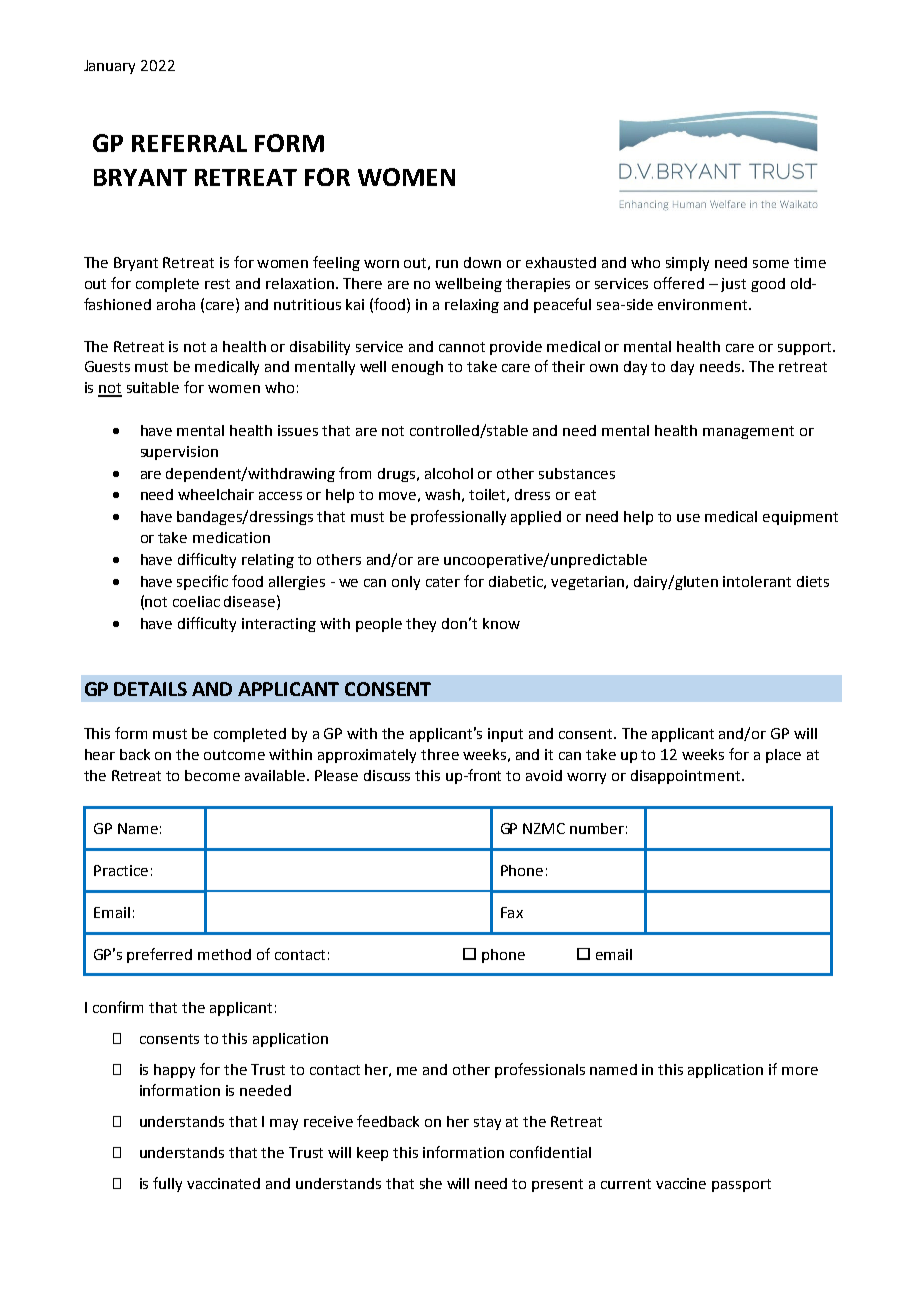 This screenshot has height=1308, width=924. Describe the element at coordinates (179, 453) in the screenshot. I see `supervision` at that location.
